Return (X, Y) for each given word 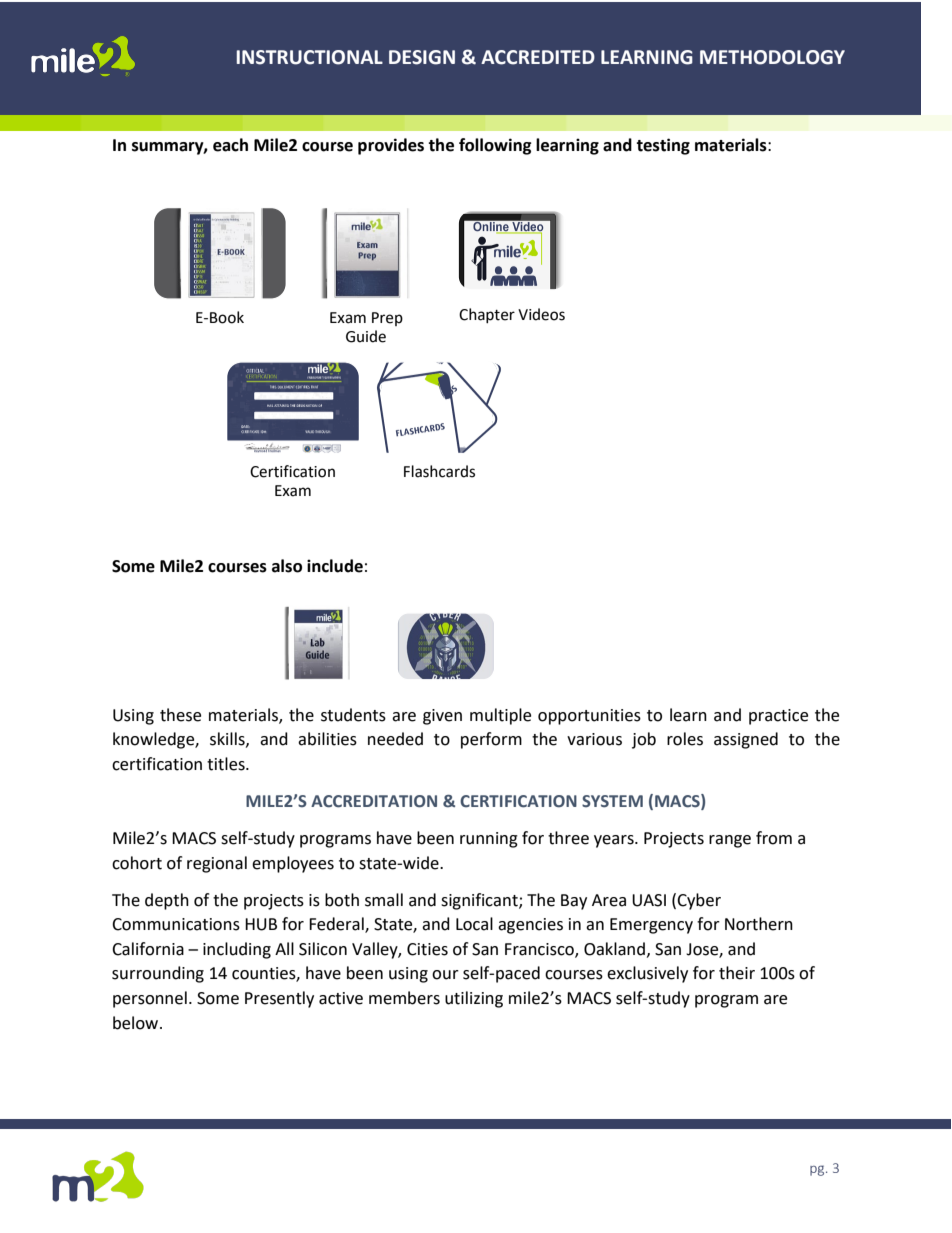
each (230, 145)
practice (778, 717)
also (287, 566)
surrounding (158, 974)
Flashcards (439, 471)
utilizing (474, 999)
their (737, 973)
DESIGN (422, 57)
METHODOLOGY (772, 57)
